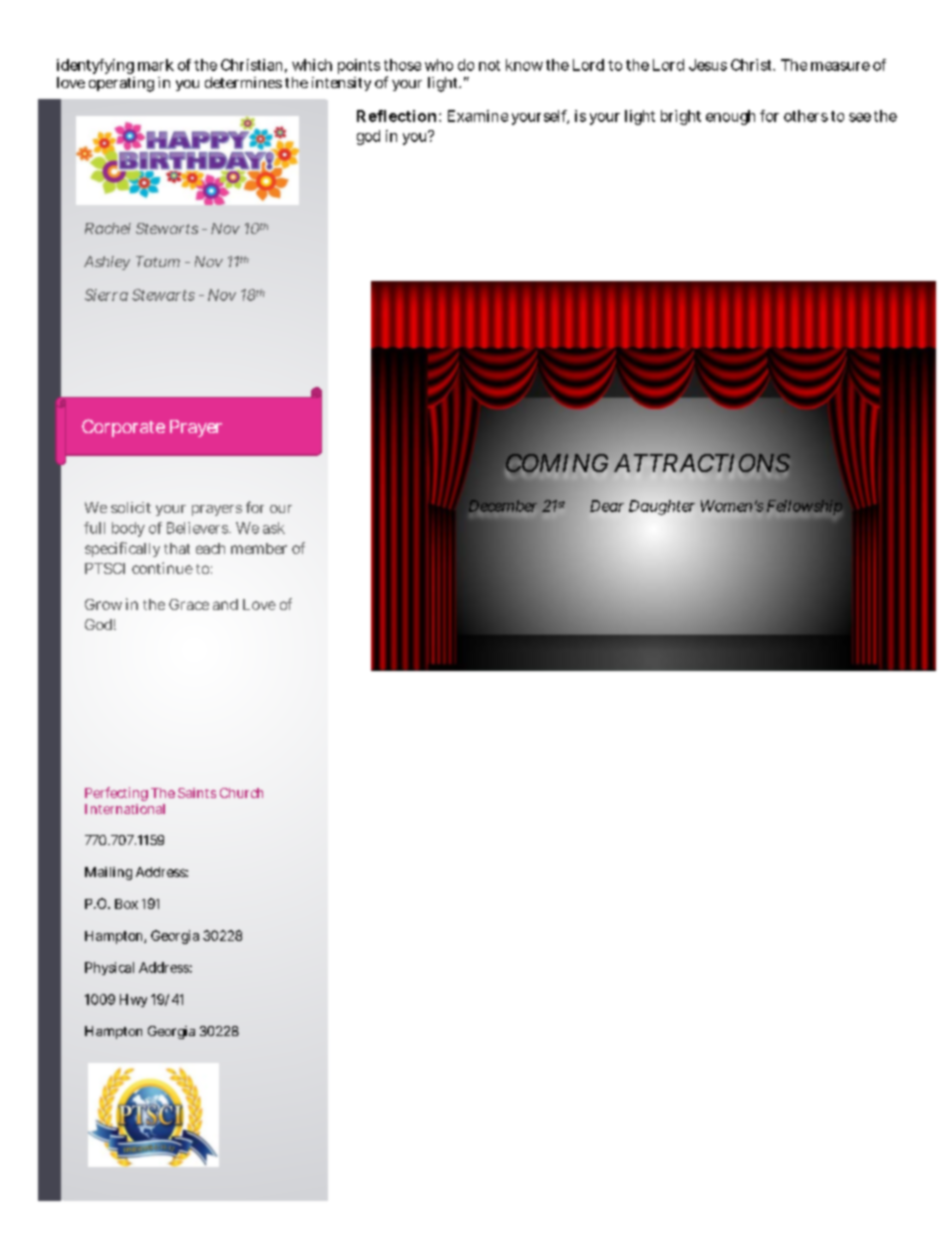 Image resolution: width=952 pixels, height=1233 pixels. What do you see at coordinates (133, 1000) in the image?
I see `Hwy` at bounding box center [133, 1000].
